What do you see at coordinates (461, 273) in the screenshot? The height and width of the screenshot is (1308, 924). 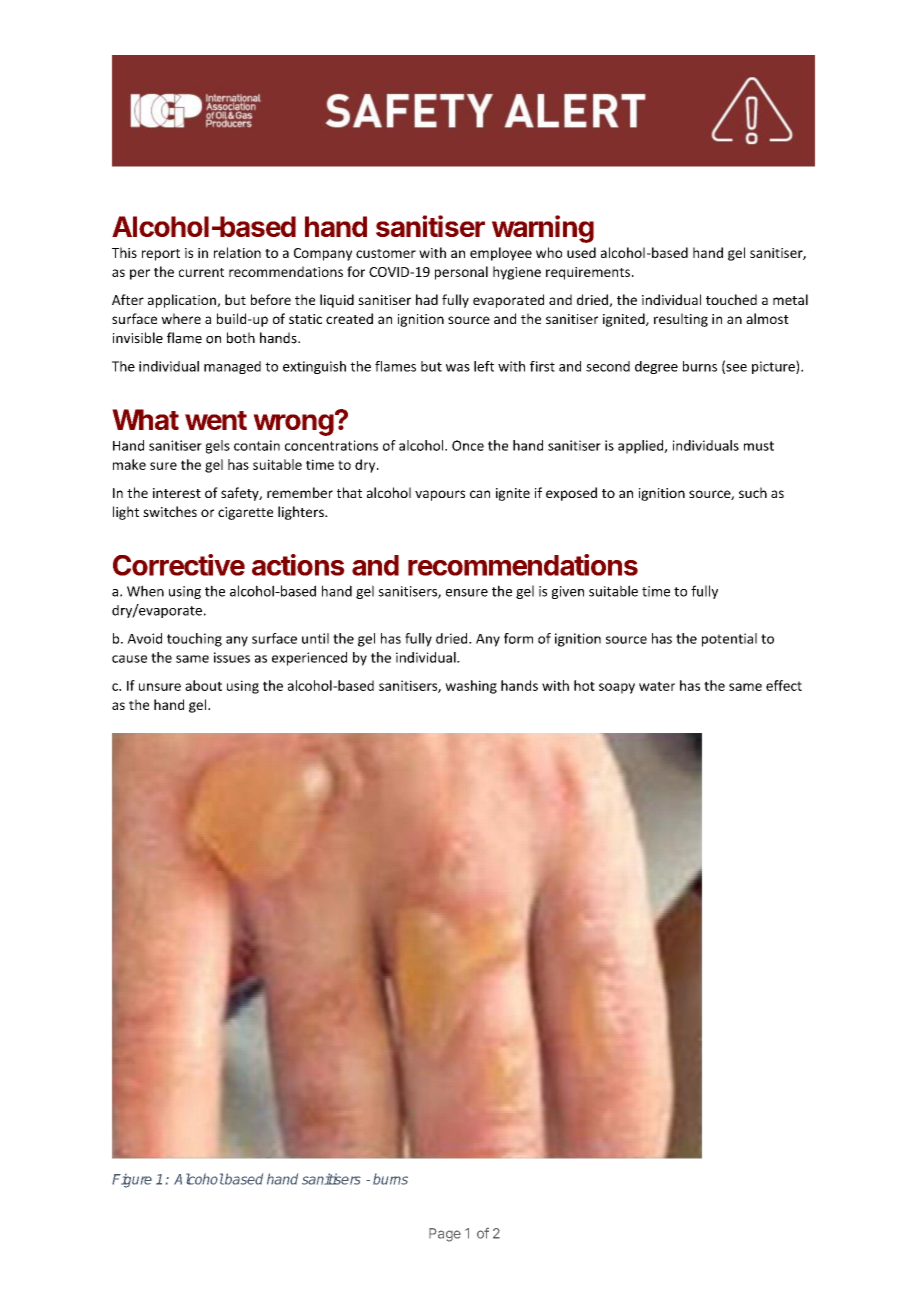 I see `personal` at bounding box center [461, 273].
